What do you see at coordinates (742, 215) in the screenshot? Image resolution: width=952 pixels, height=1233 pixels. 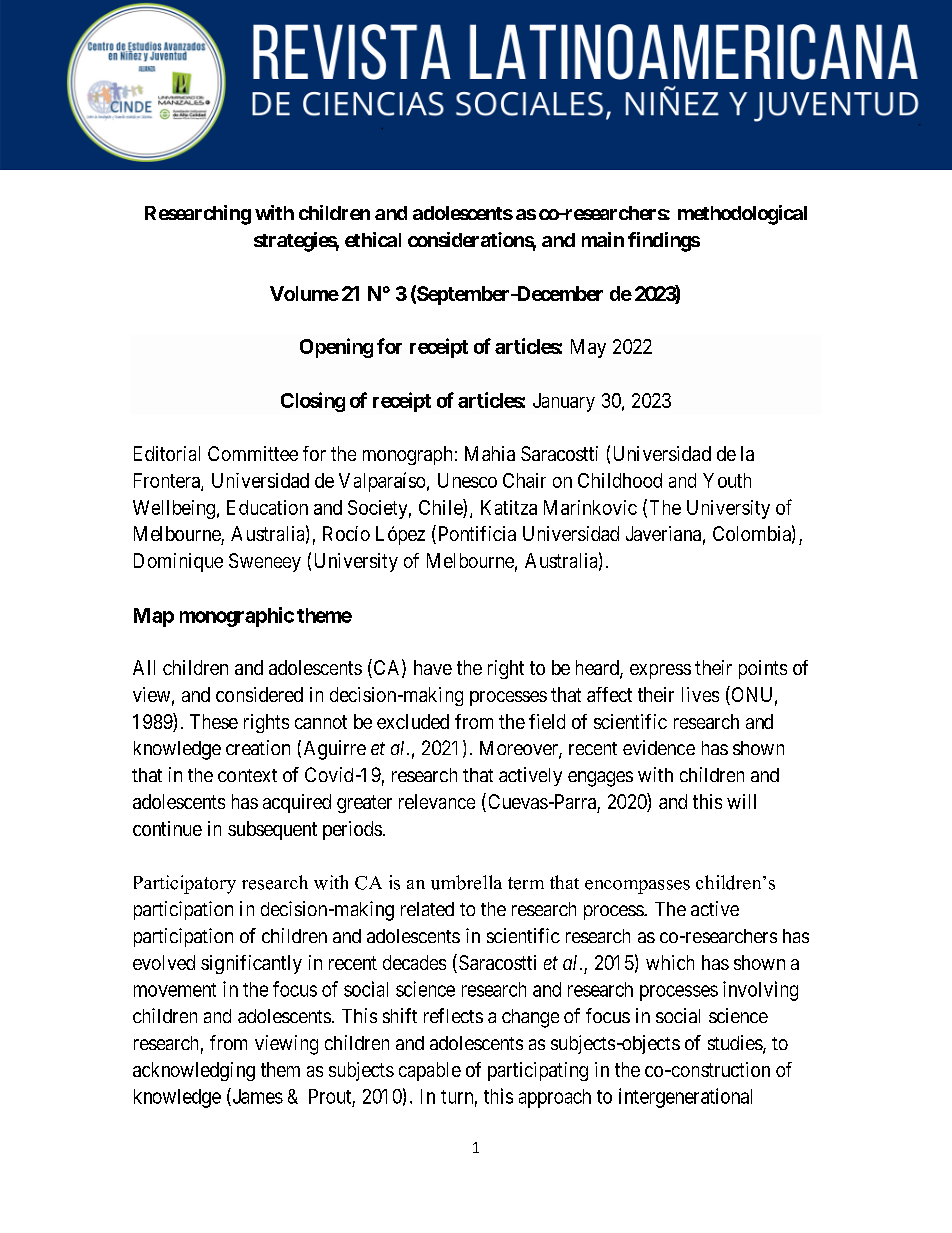 I see `methodological` at bounding box center [742, 215].
